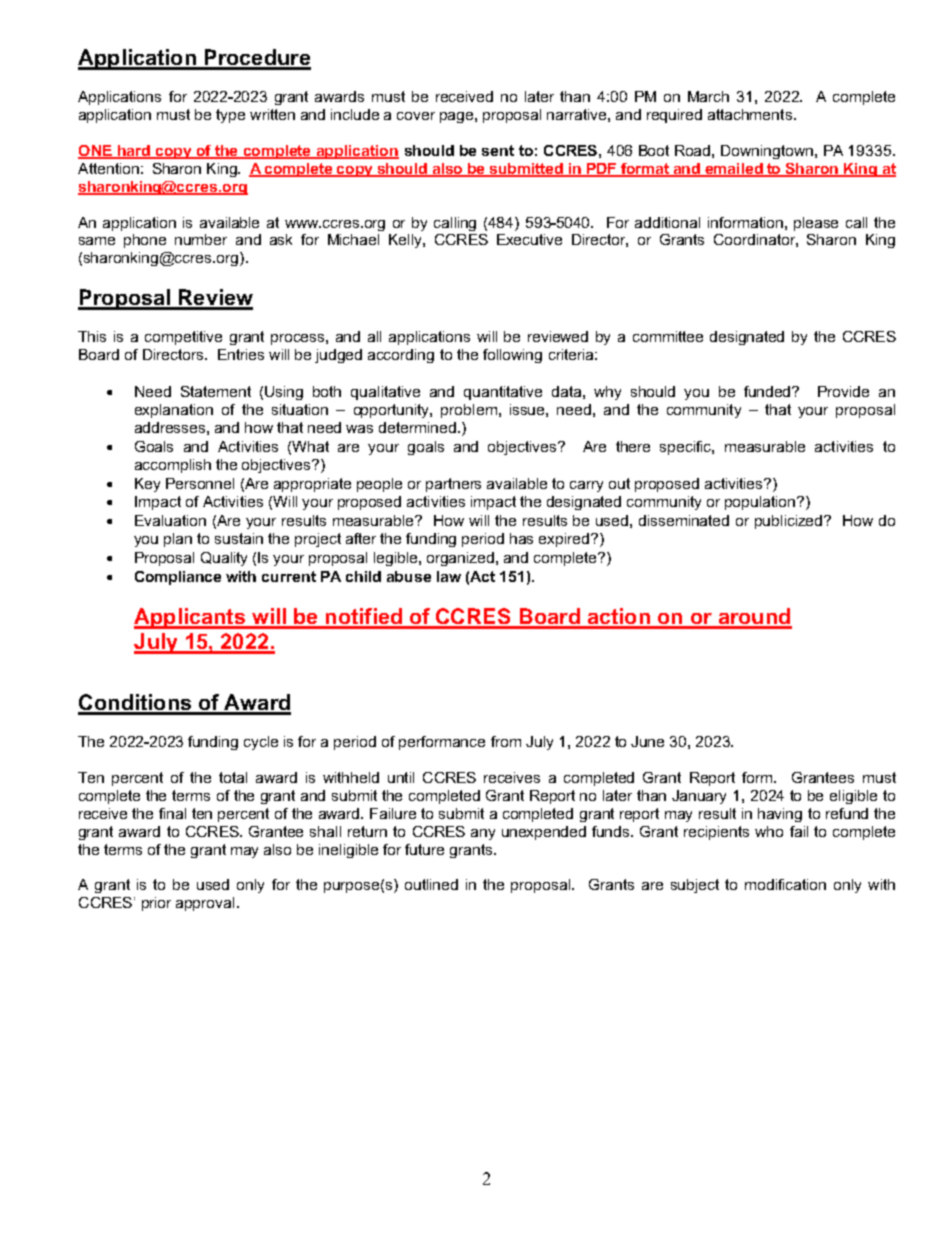 This page has height=1233, width=952. Describe the element at coordinates (216, 391) in the page. I see `Statement` at that location.
